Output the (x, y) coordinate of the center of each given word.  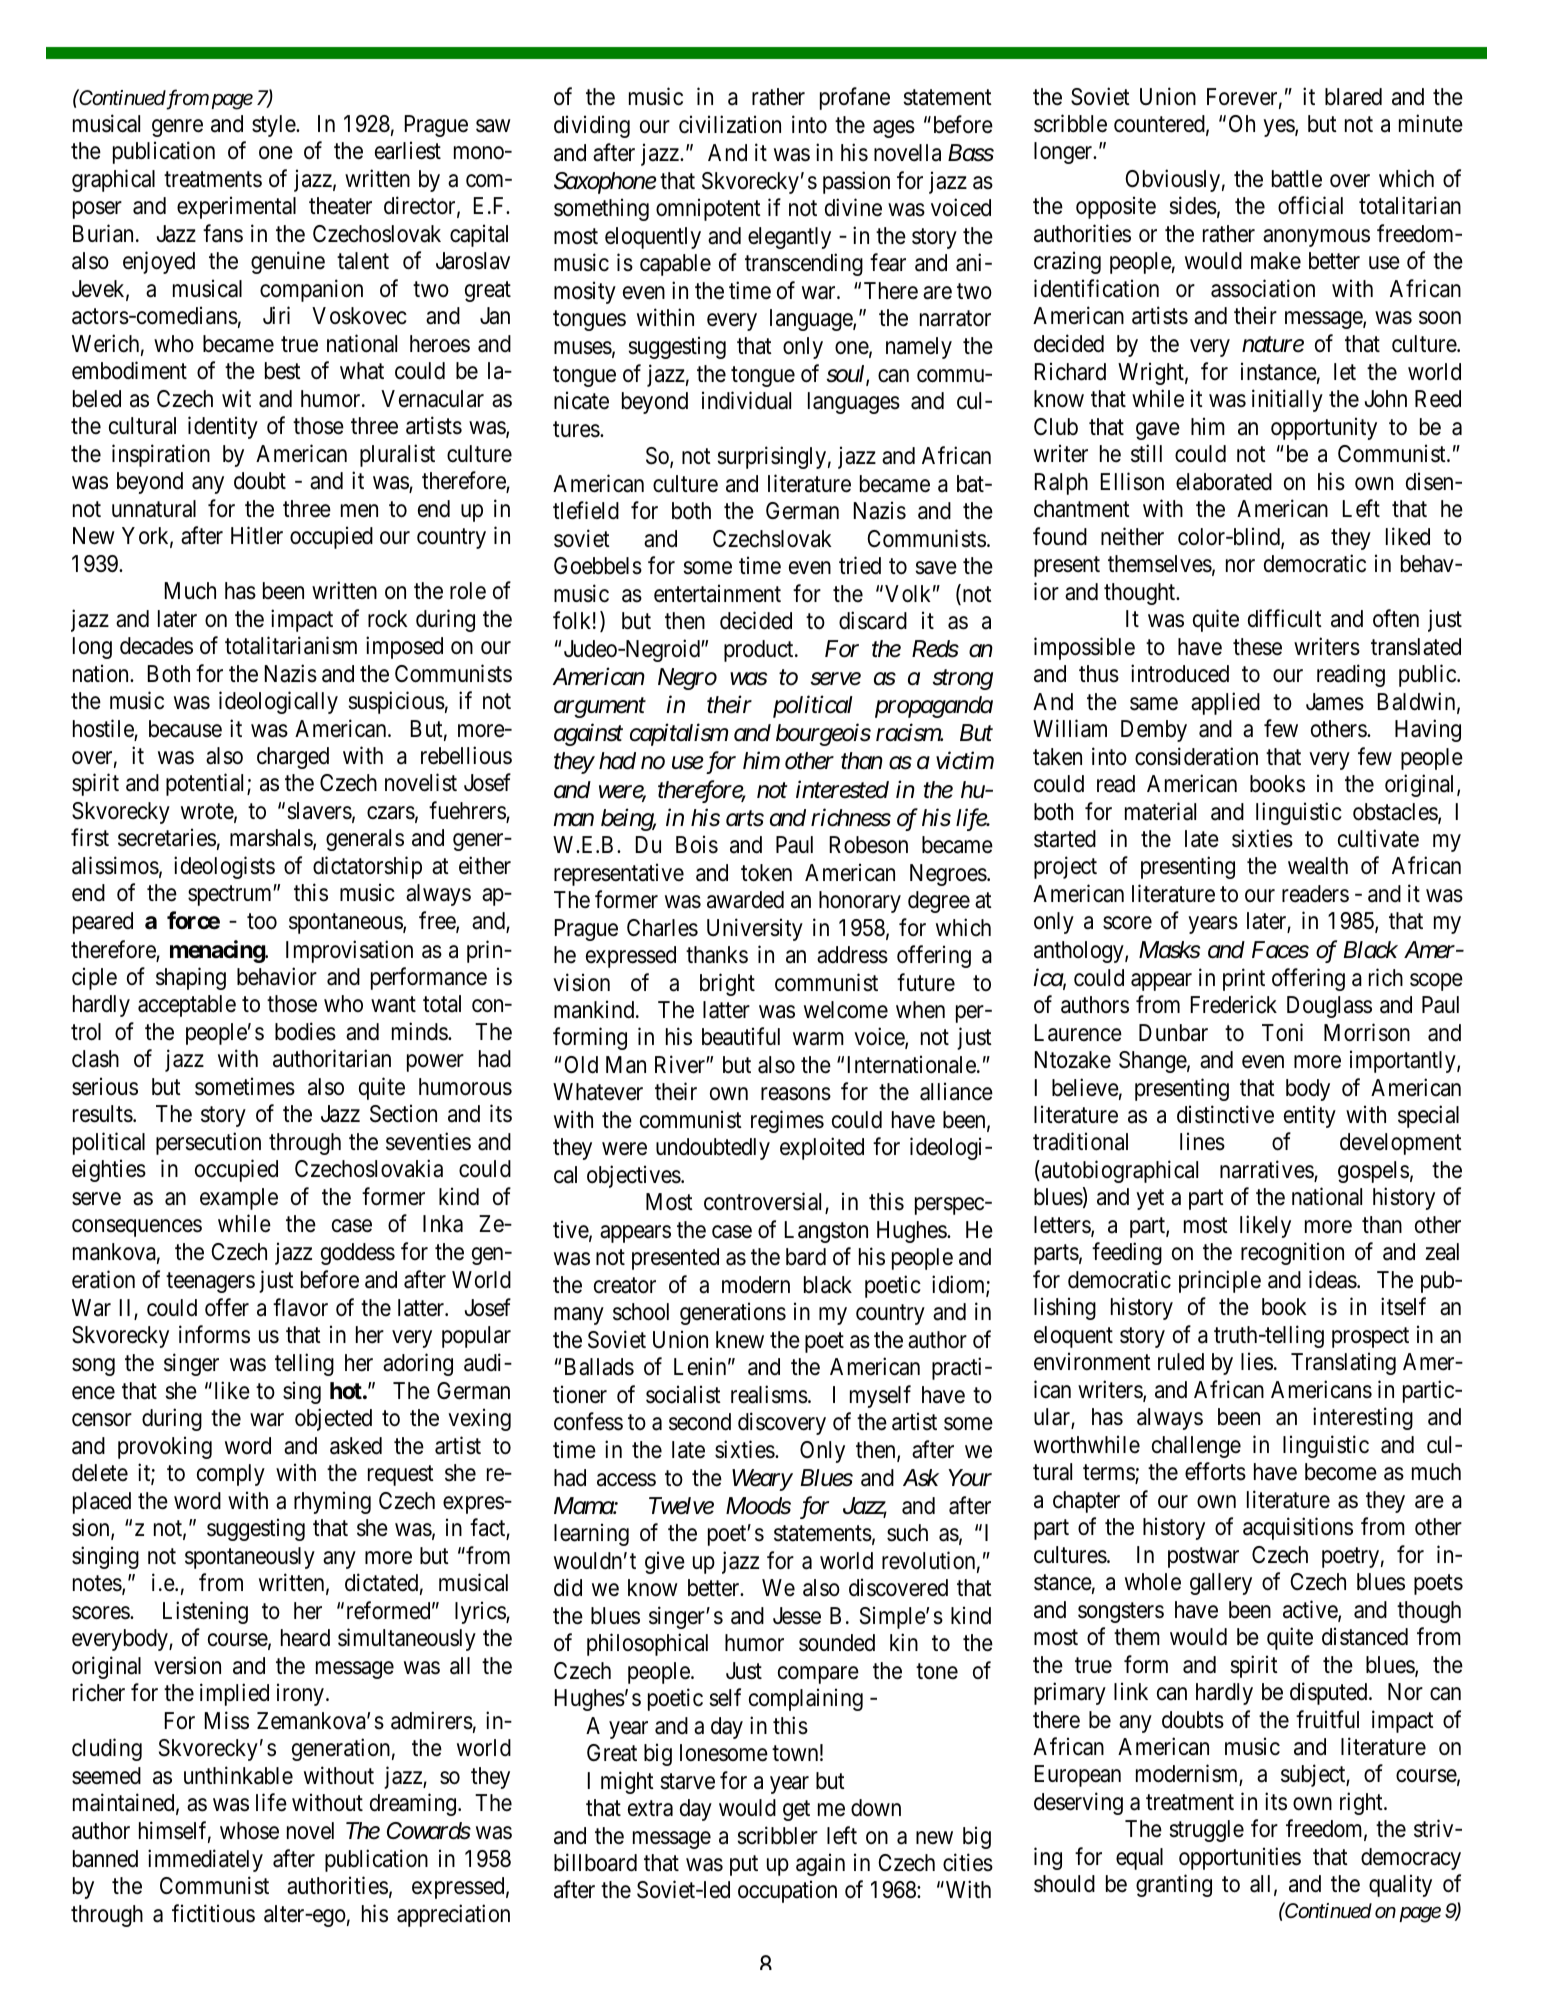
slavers (319, 811)
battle (1297, 179)
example (239, 1199)
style (274, 126)
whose (249, 1831)
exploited (822, 1149)
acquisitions (1298, 1528)
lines (1202, 1142)
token (766, 873)
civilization (730, 124)
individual (746, 400)
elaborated (1224, 482)
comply (231, 1475)
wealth (1318, 866)
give (665, 1562)
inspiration (161, 455)
